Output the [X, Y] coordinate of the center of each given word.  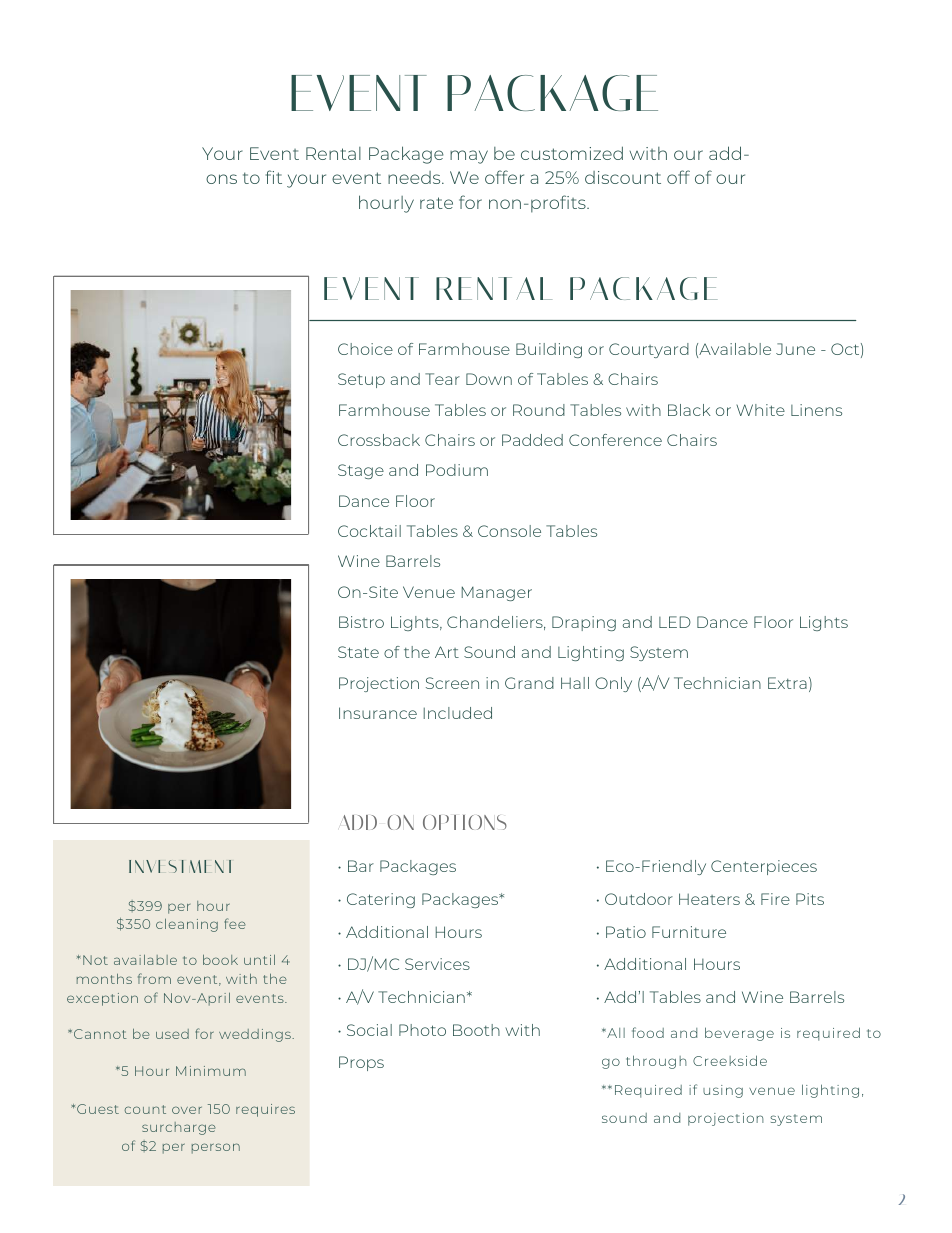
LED [675, 622]
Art [447, 652]
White [760, 410]
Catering [381, 900]
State [358, 652]
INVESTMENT [180, 866]
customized [572, 153]
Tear [442, 379]
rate [436, 203]
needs [415, 177]
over [187, 1110]
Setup [361, 380]
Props [361, 1063]
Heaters [709, 899]
